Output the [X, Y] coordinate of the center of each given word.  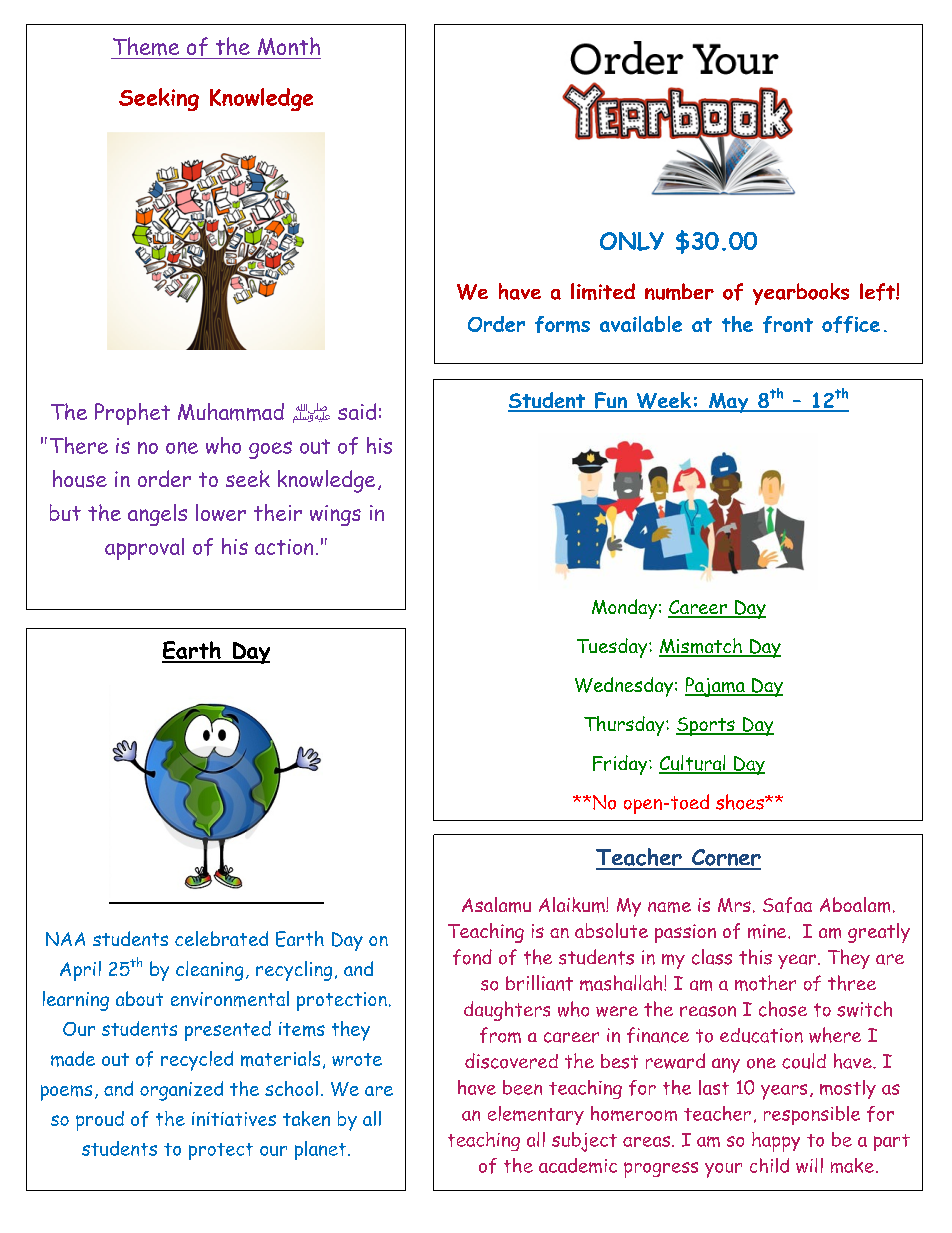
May [729, 403]
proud [100, 1121]
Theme [146, 46]
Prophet [132, 414]
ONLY [632, 241]
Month [289, 46]
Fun [611, 401]
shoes [741, 802]
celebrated [221, 938]
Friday [621, 765]
